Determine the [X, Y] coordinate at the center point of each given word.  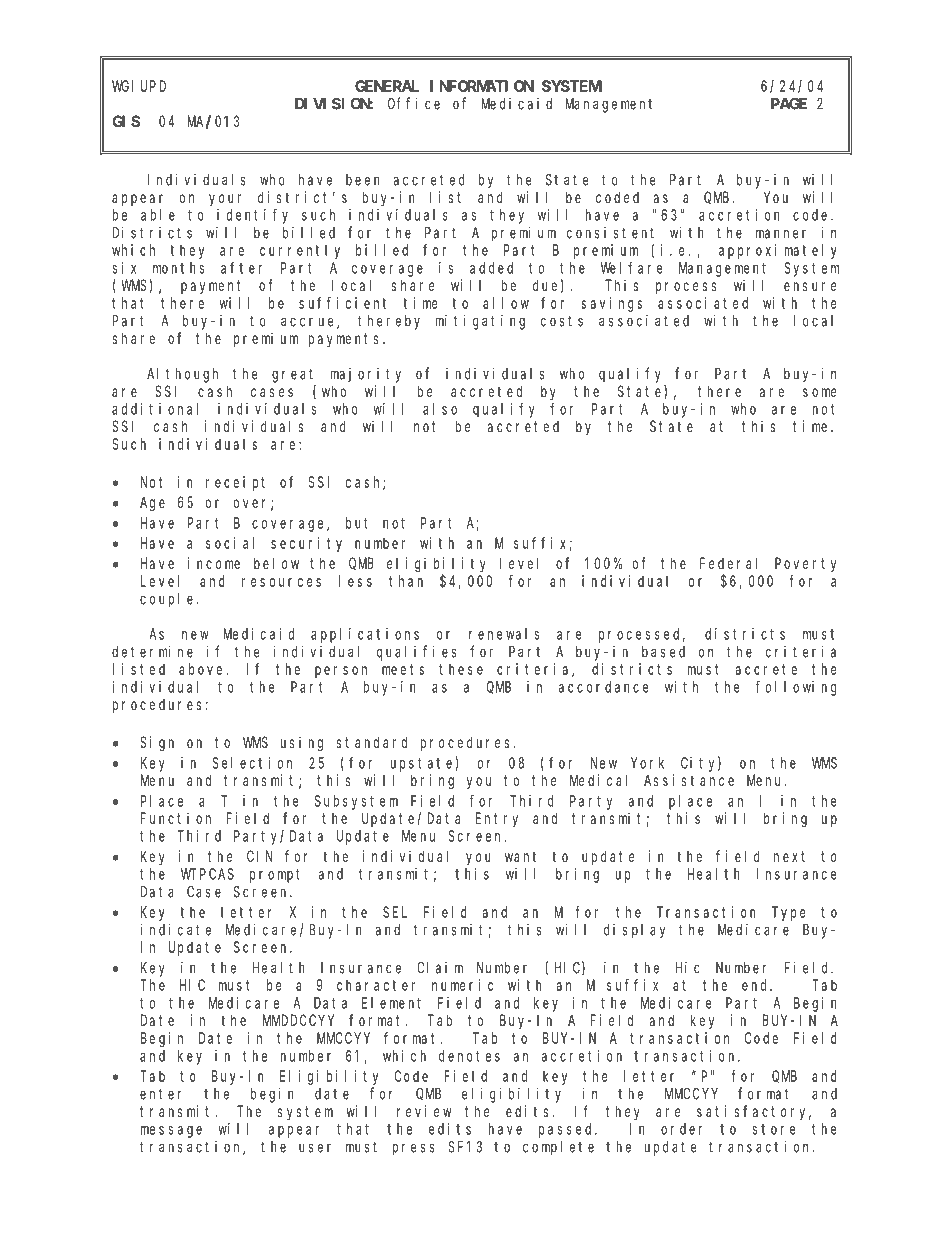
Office [414, 103]
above [203, 669]
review [424, 1111]
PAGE [789, 104]
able [158, 215]
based [663, 652]
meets [403, 669]
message [171, 1132]
